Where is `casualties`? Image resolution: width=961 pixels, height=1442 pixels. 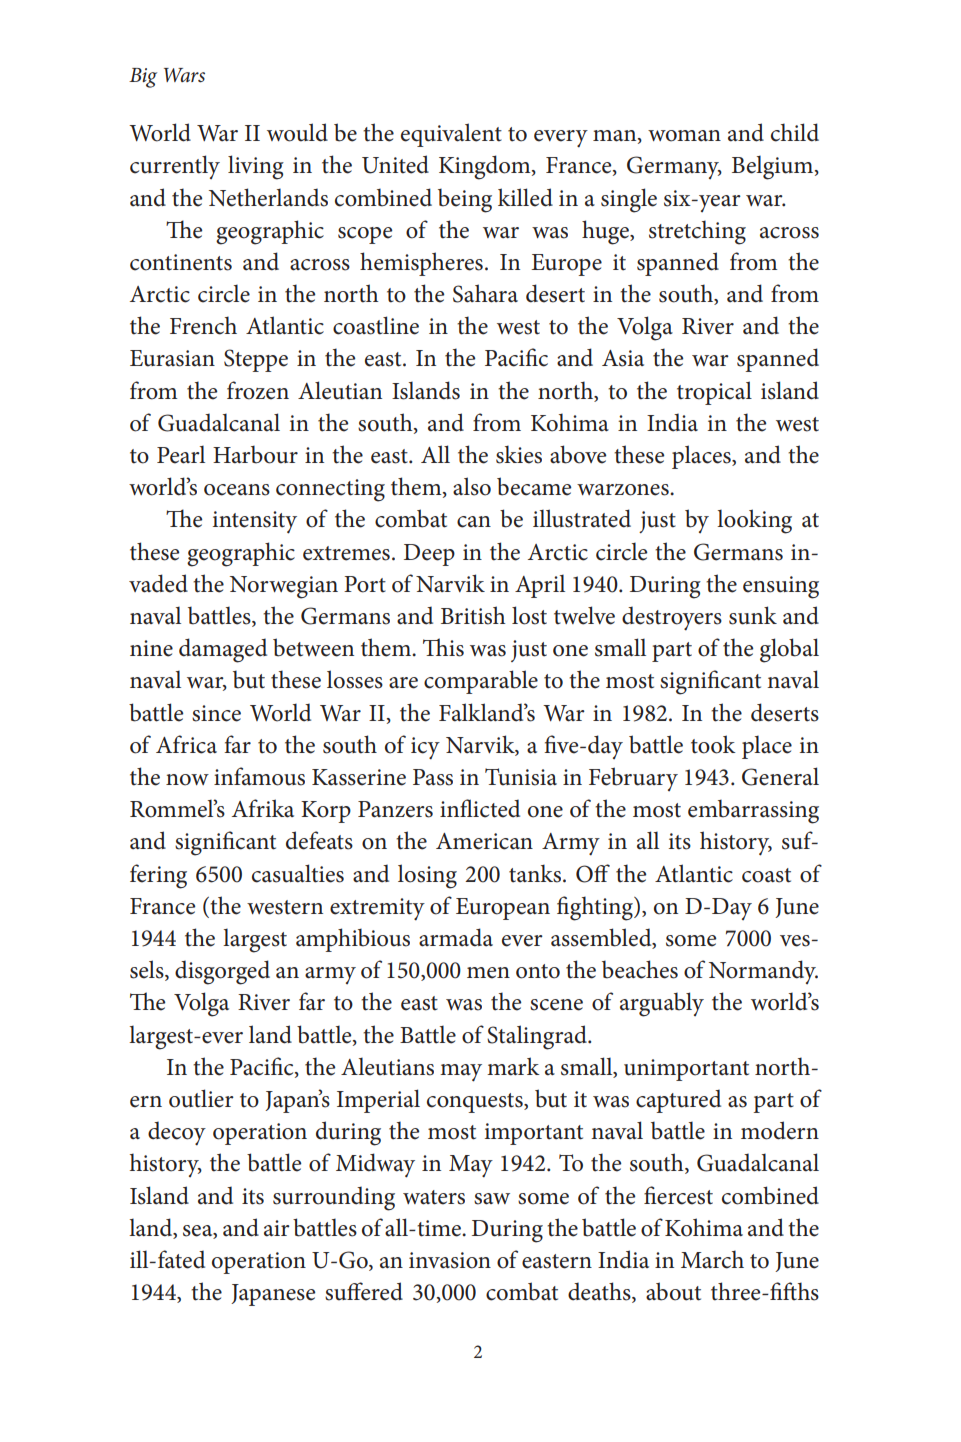 casualties is located at coordinates (298, 873).
